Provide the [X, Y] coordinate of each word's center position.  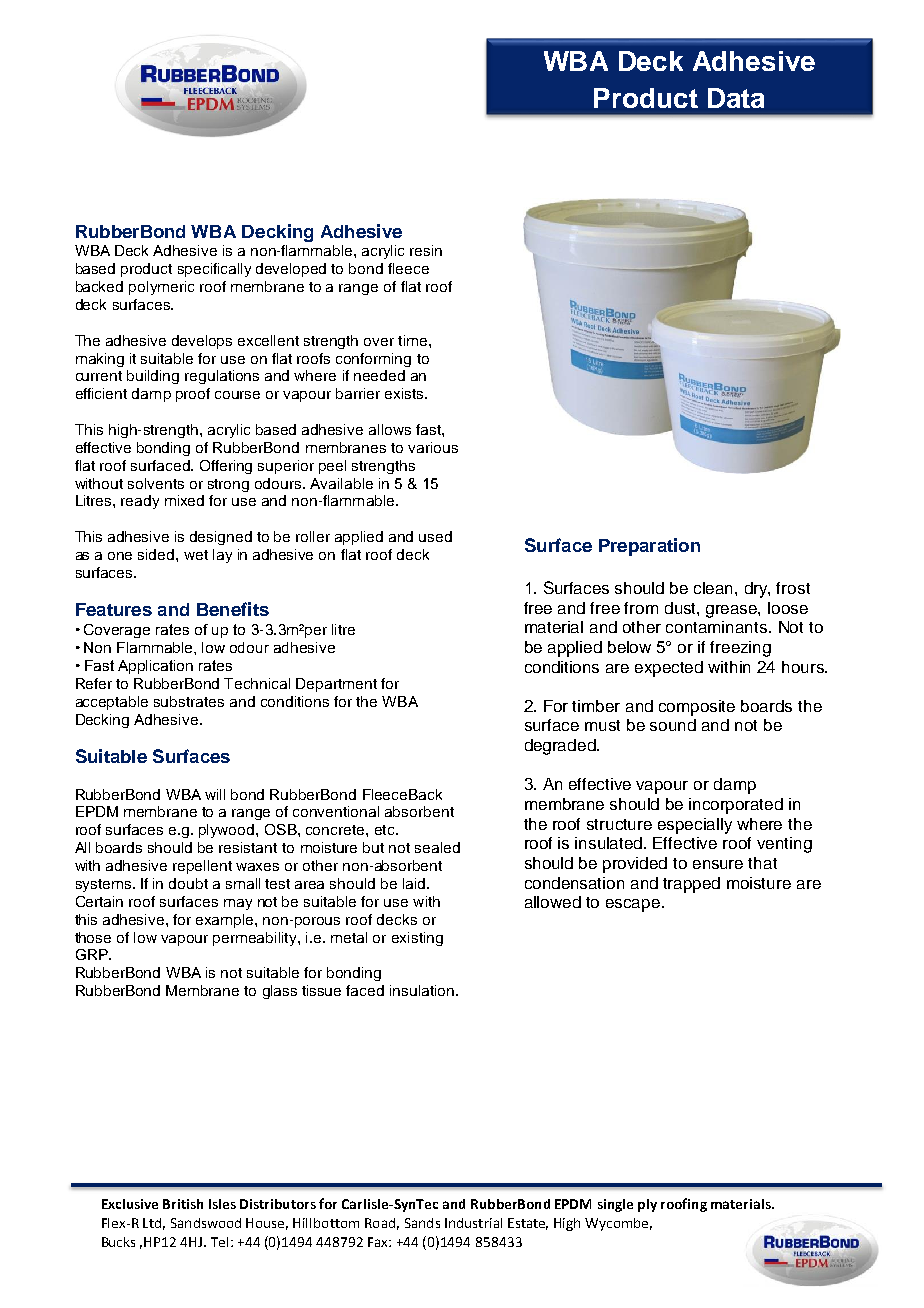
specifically [214, 270]
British [183, 1204]
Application [155, 667]
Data [736, 98]
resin [426, 250]
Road [380, 1223]
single [615, 1205]
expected [669, 669]
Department [336, 685]
